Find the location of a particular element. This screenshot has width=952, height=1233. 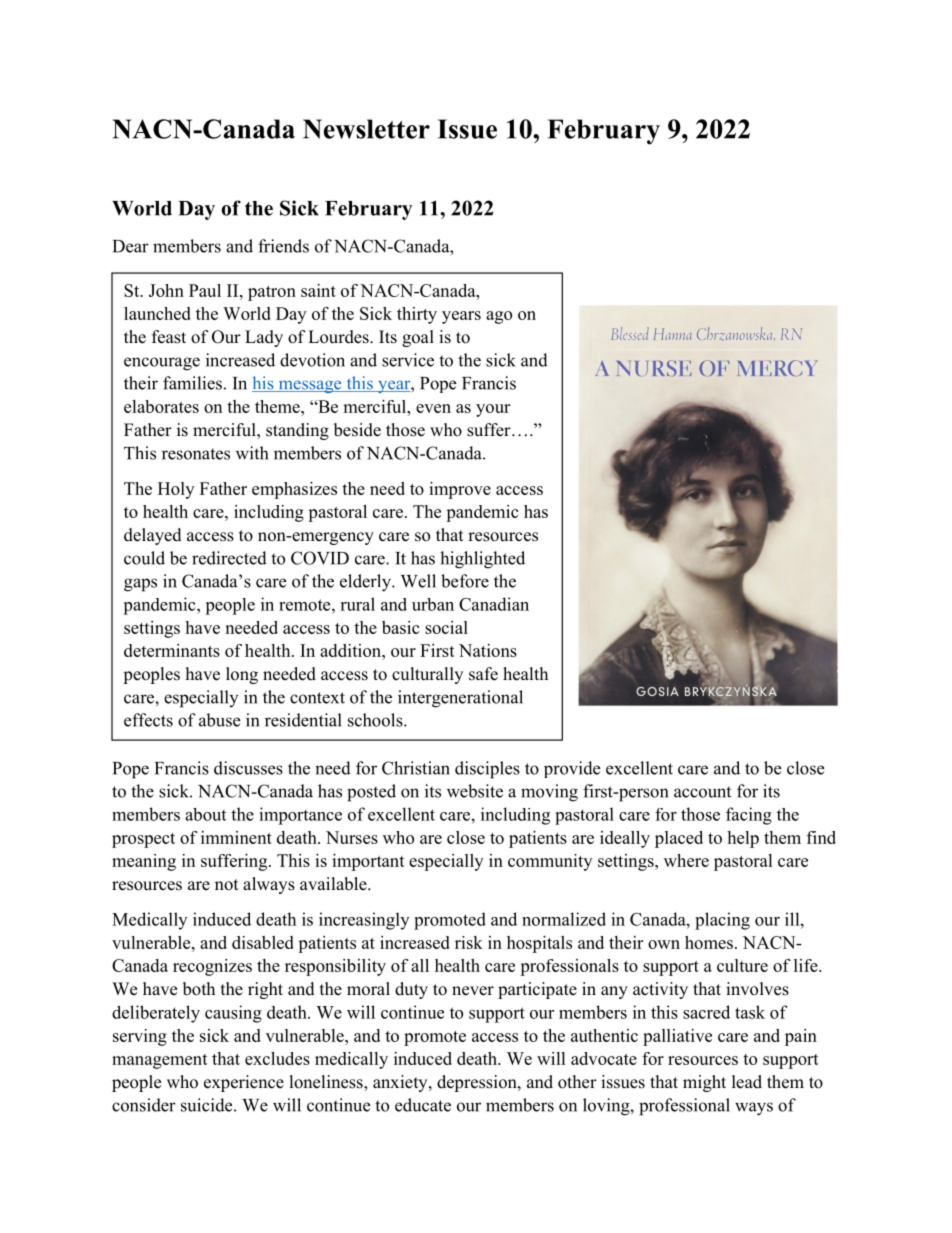

determinants is located at coordinates (172, 650).
